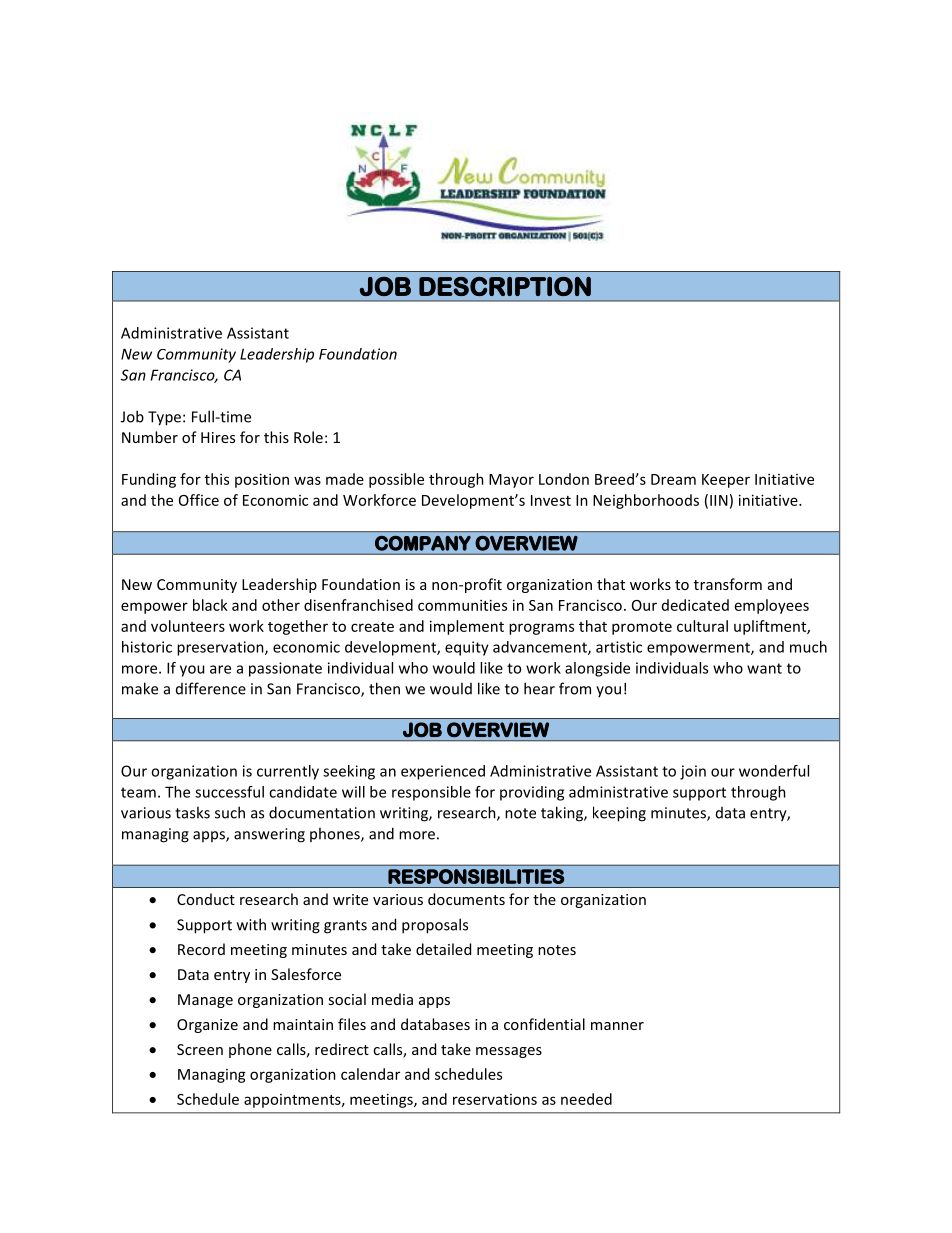  Describe the element at coordinates (764, 668) in the page. I see `want` at that location.
